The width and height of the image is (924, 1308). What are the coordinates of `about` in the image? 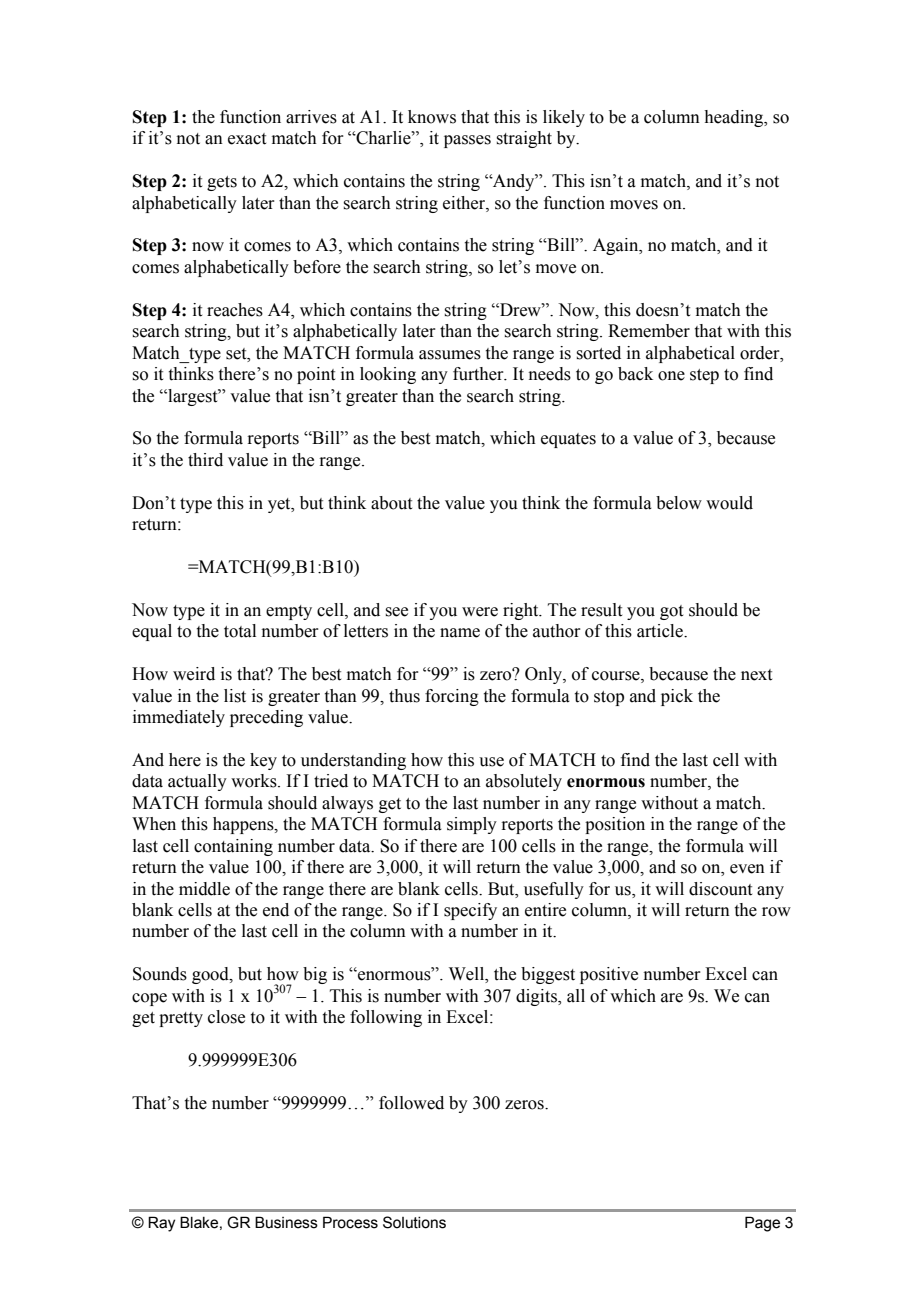 It's located at (391, 503).
